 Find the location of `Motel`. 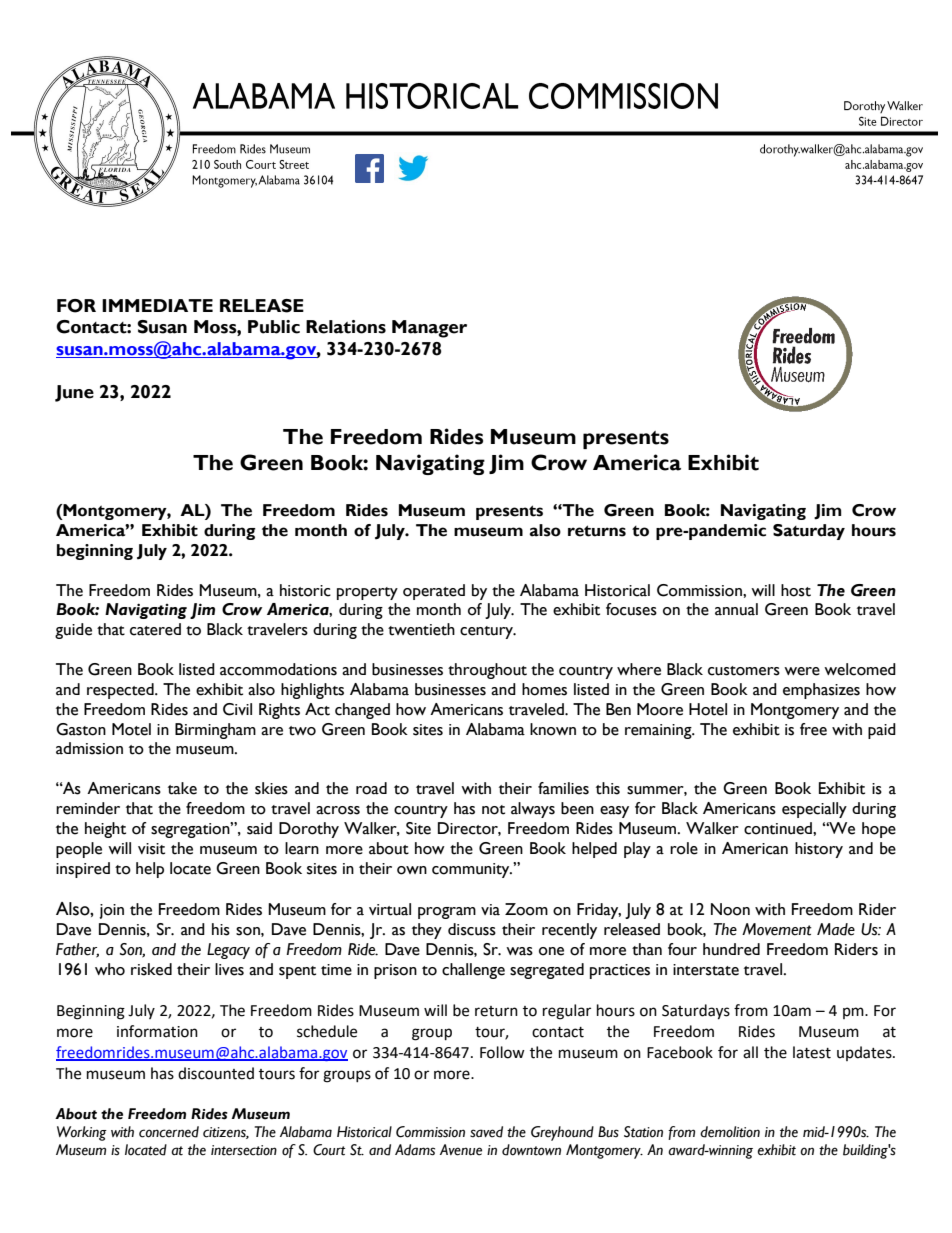

Motel is located at coordinates (131, 729).
